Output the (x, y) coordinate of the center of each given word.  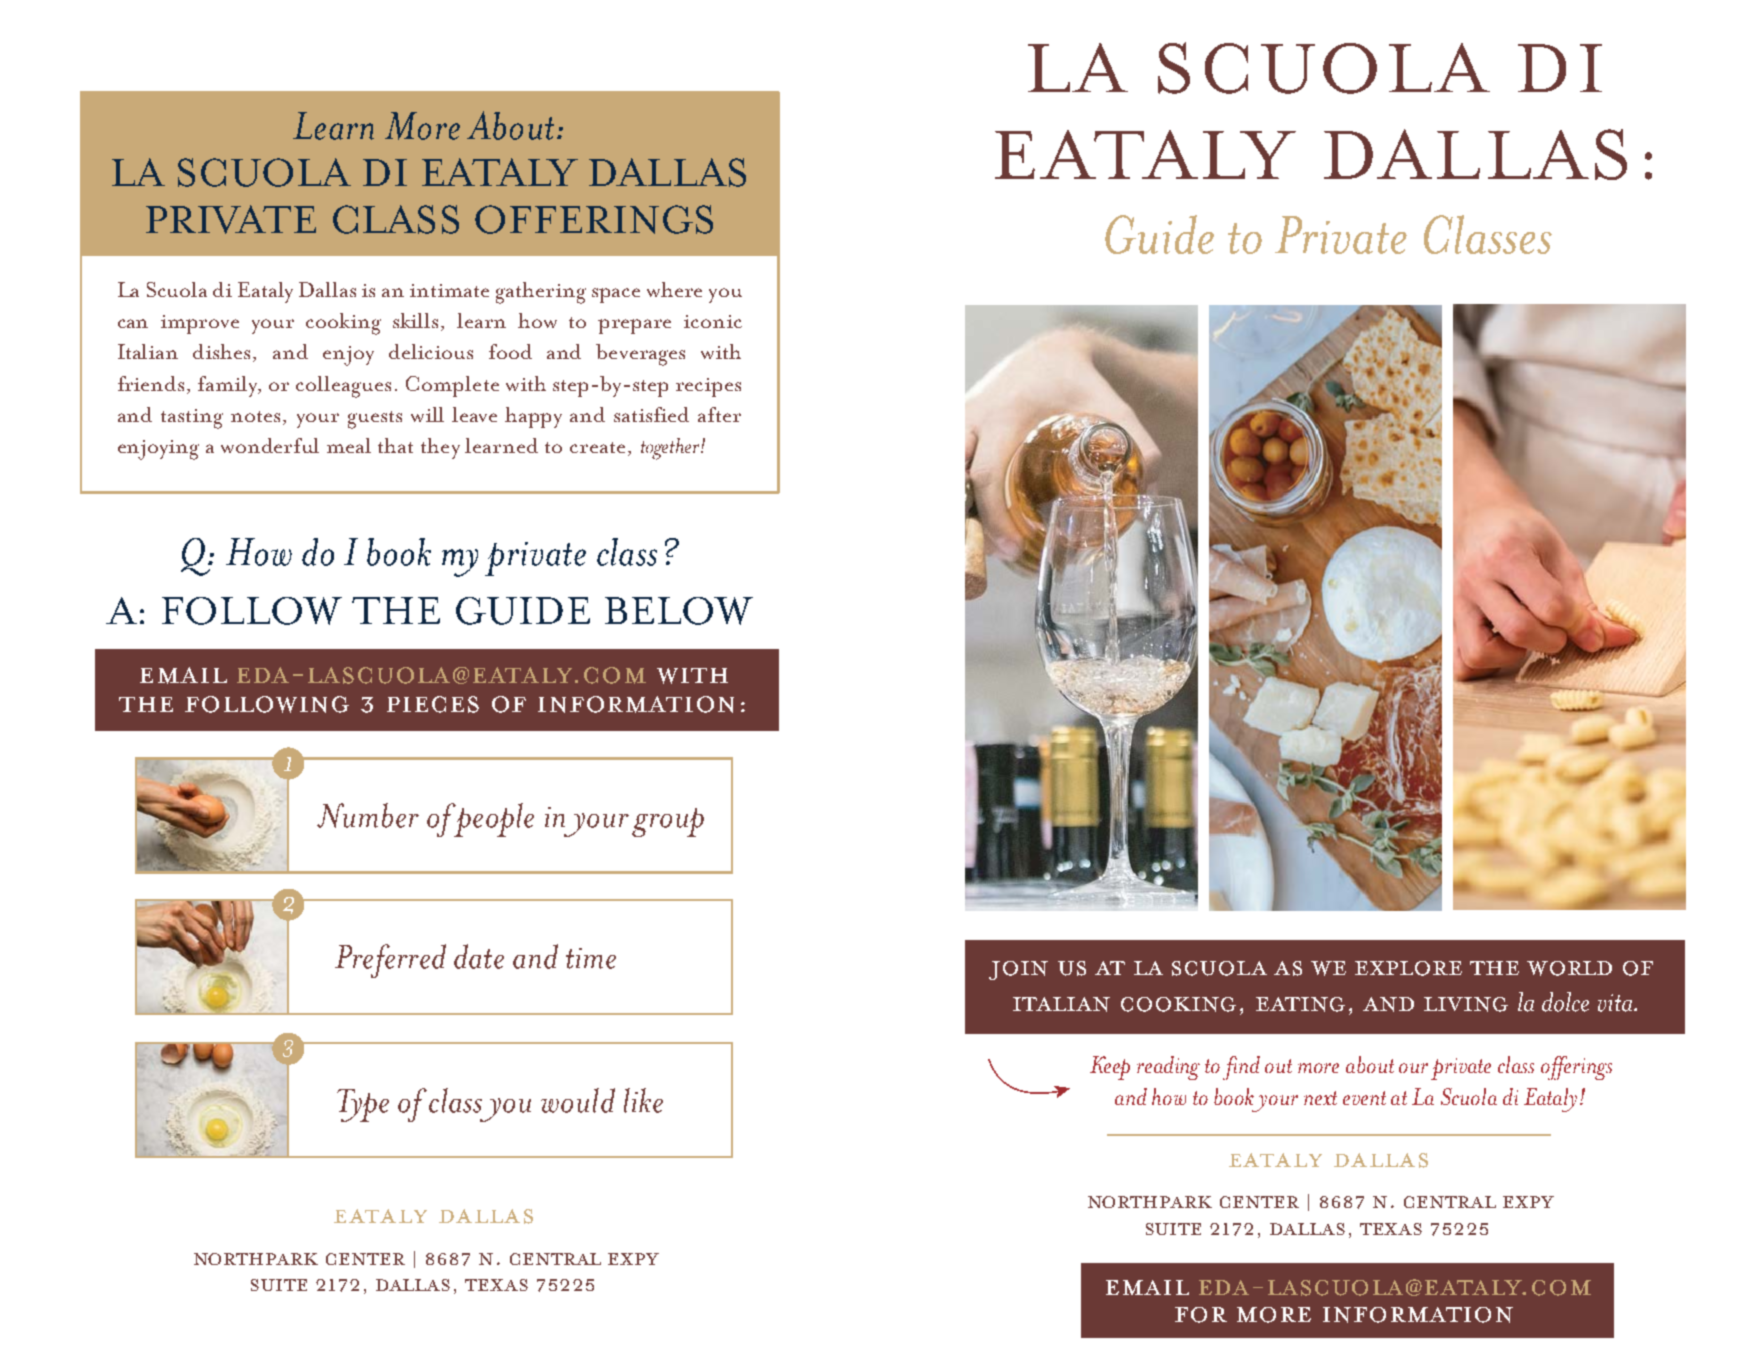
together (671, 449)
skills (415, 320)
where (674, 289)
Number (368, 815)
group (668, 822)
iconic (713, 321)
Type (363, 1105)
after (719, 414)
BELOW (679, 611)
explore (1408, 968)
